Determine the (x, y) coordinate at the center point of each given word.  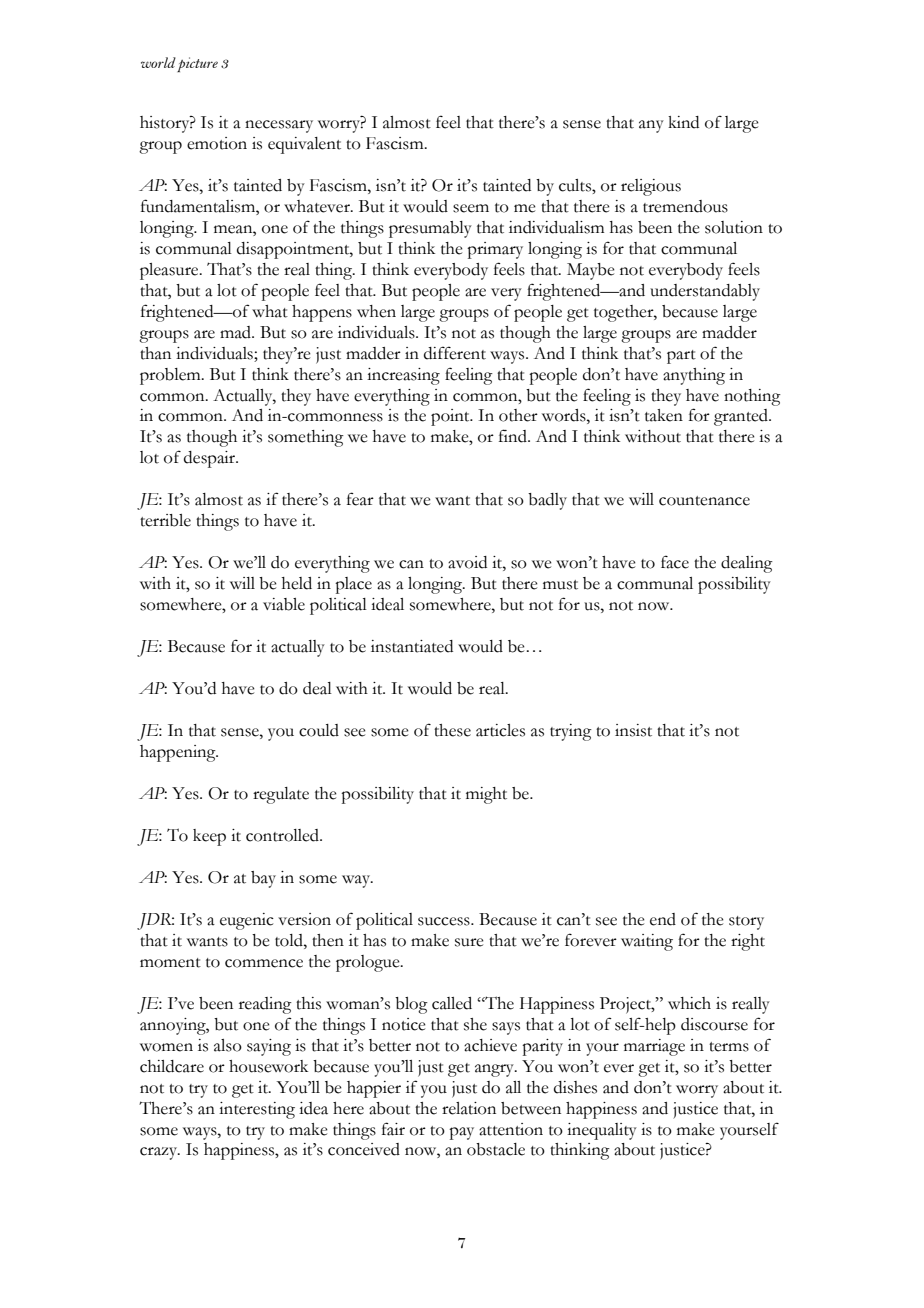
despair (210, 459)
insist (633, 730)
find (514, 436)
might (486, 795)
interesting (257, 1110)
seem (471, 208)
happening (179, 753)
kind (683, 122)
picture (197, 64)
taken (664, 415)
